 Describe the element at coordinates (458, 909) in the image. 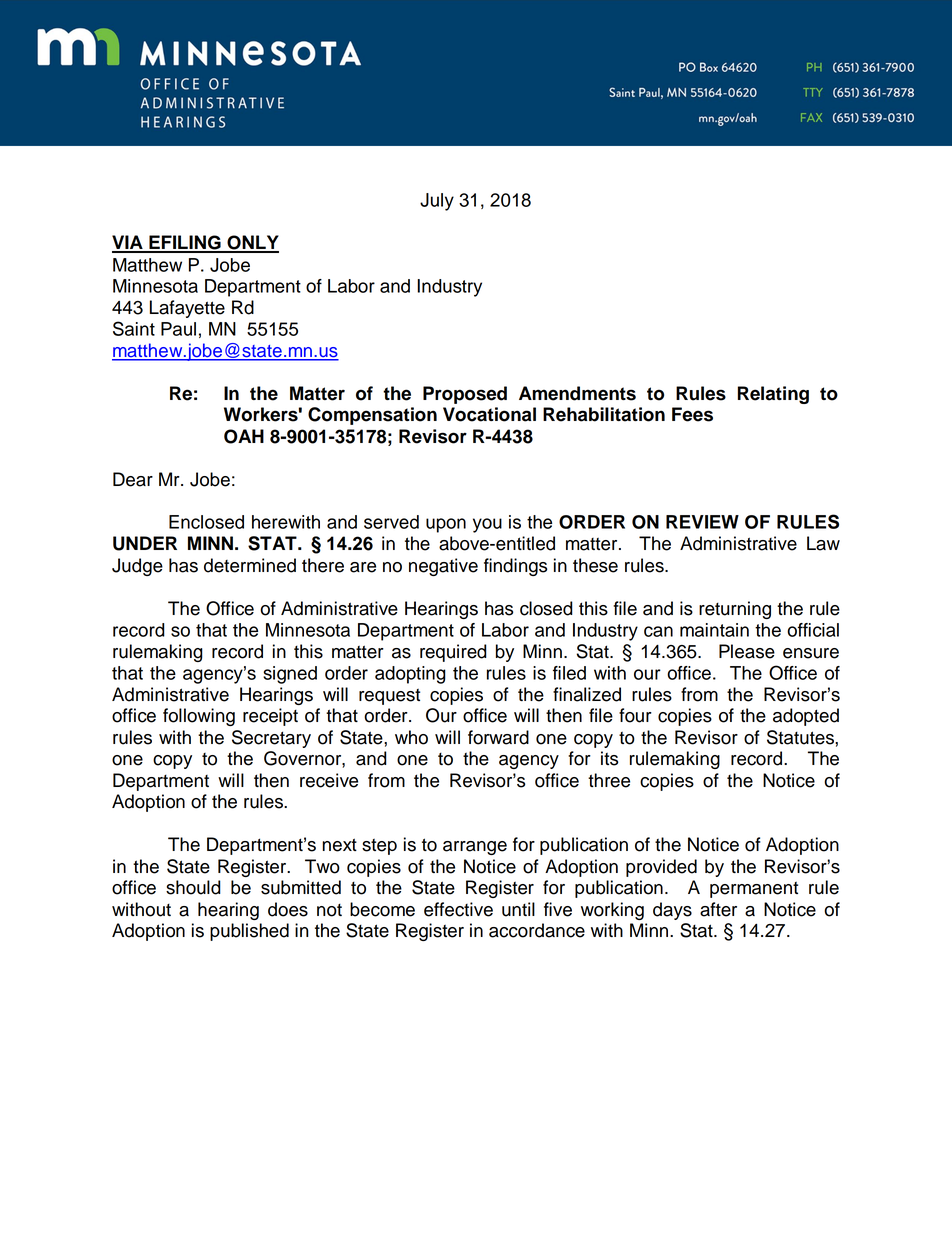

I see `effective` at that location.
